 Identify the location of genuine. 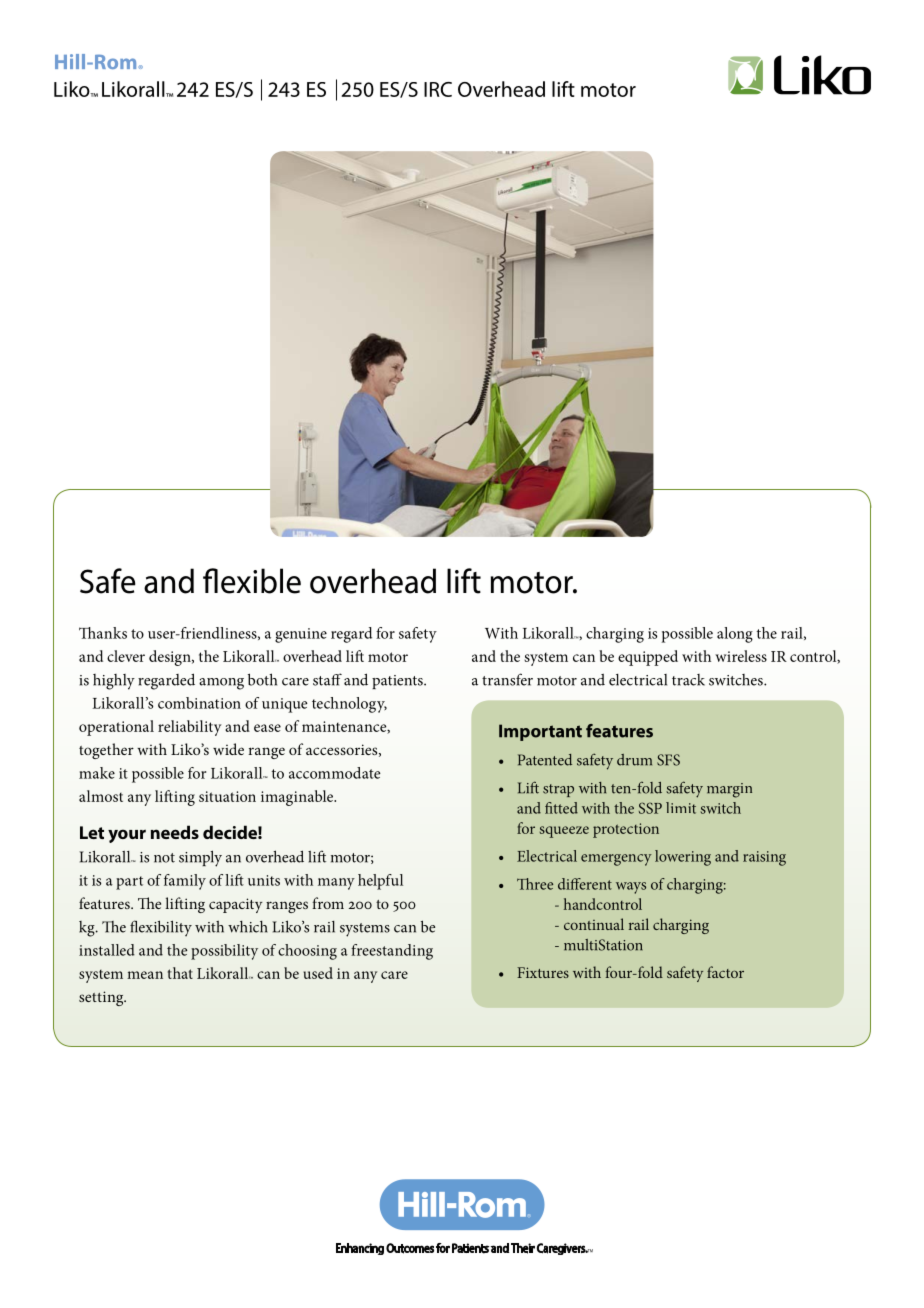
(301, 635).
